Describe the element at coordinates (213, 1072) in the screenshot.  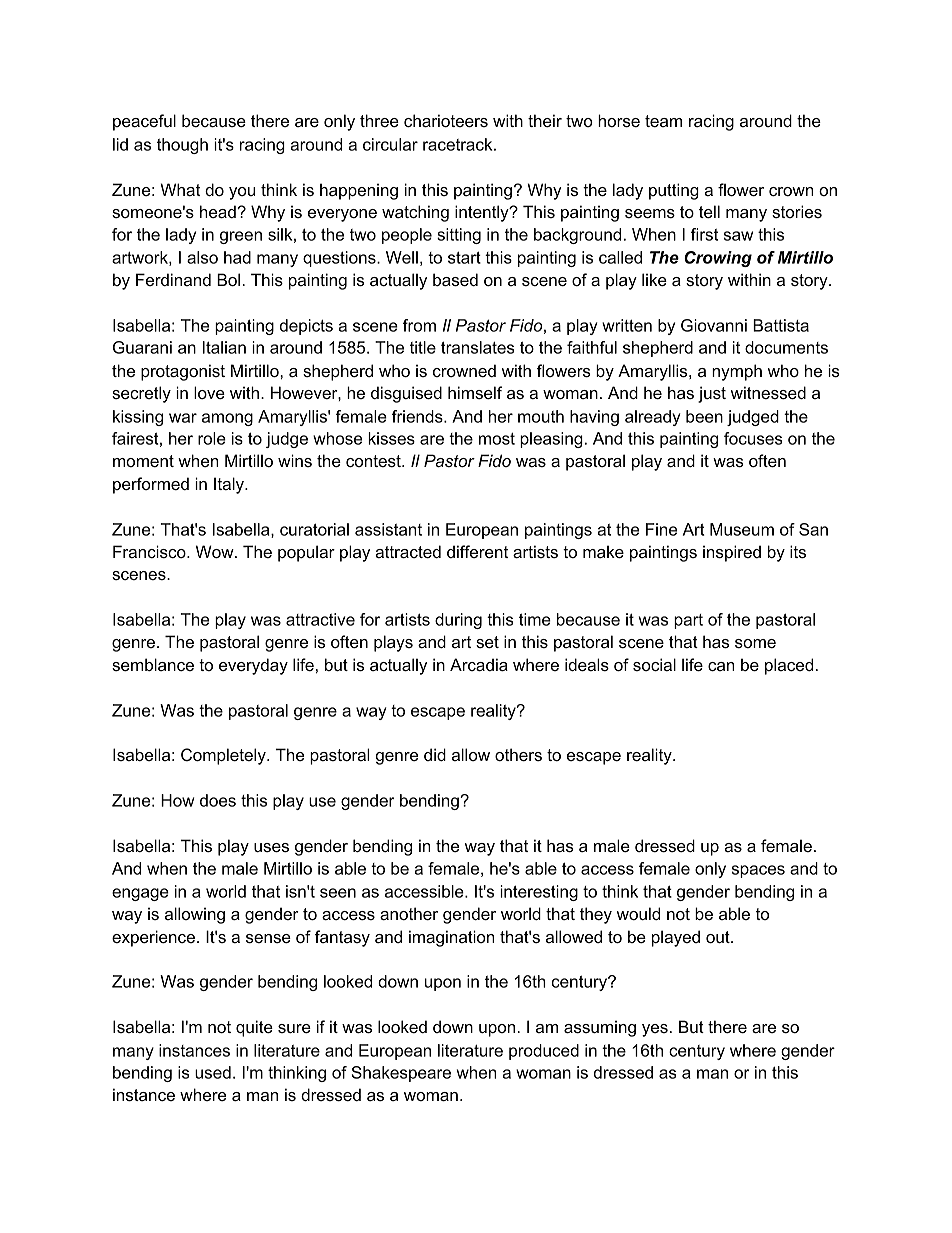
I see `used` at that location.
